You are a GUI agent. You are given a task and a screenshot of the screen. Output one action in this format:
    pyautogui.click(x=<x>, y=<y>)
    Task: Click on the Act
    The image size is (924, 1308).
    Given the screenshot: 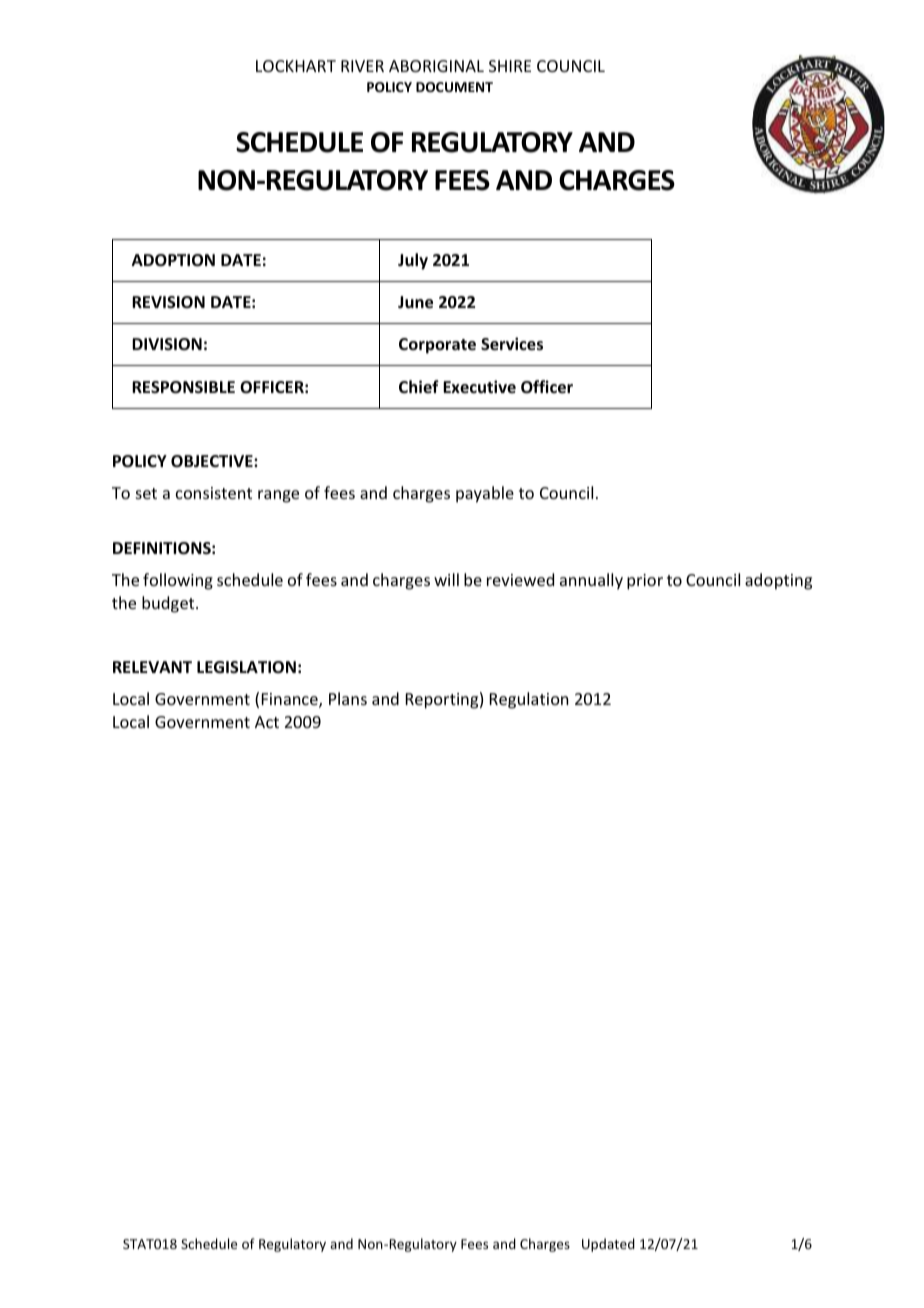 What is the action you would take?
    pyautogui.click(x=267, y=722)
